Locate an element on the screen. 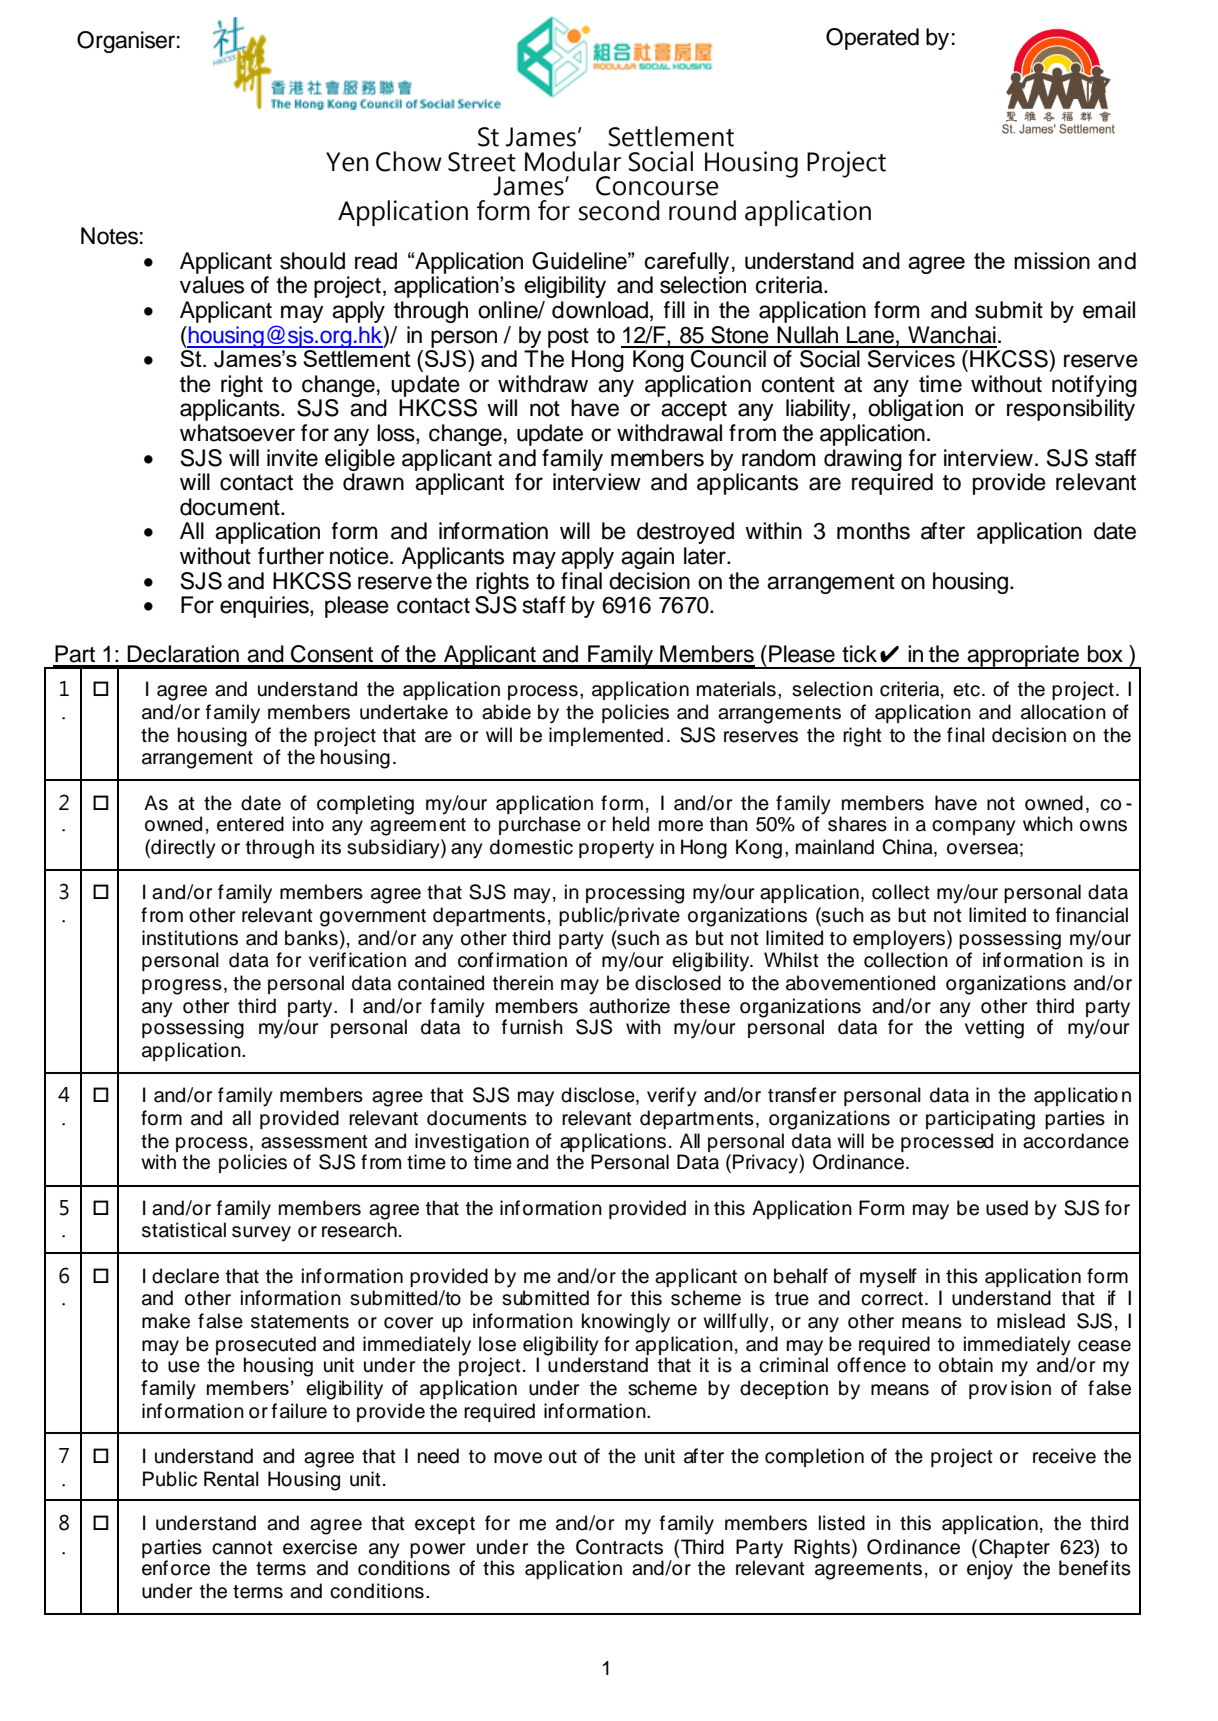 Image resolution: width=1218 pixels, height=1721 pixels. Privacy is located at coordinates (766, 1164).
